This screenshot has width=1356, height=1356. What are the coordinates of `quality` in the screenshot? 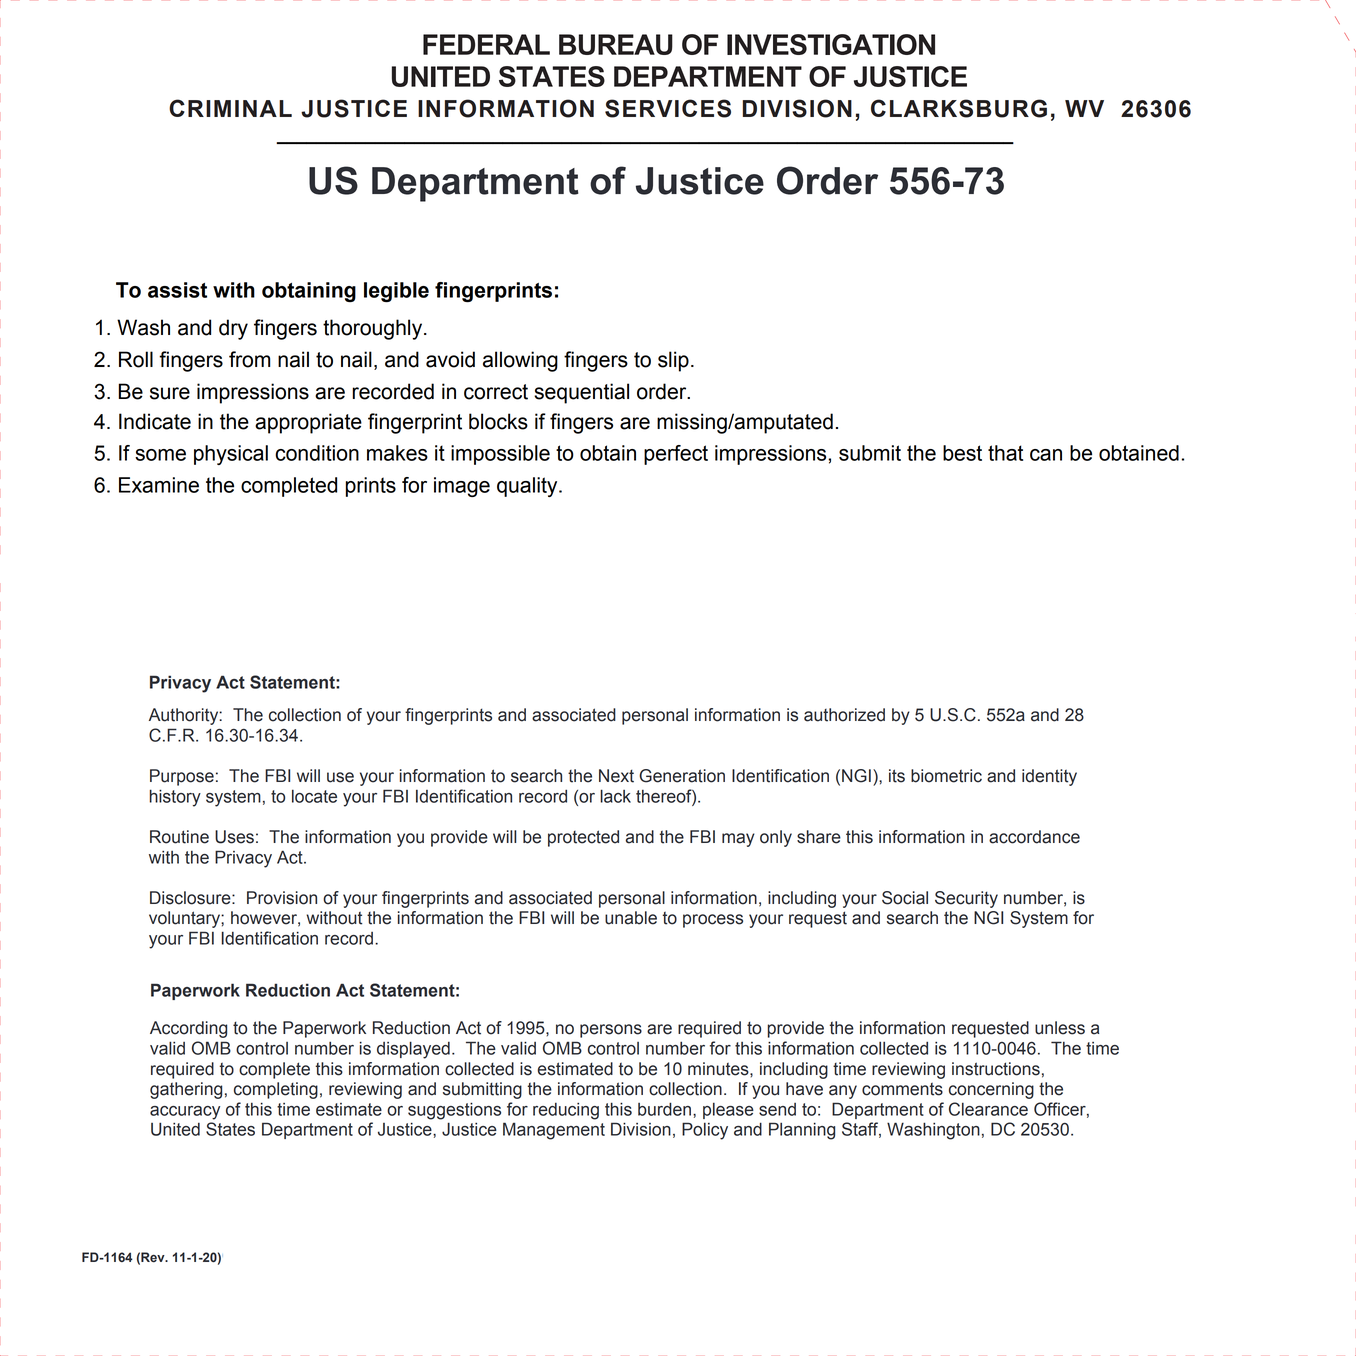 It's located at (528, 487).
